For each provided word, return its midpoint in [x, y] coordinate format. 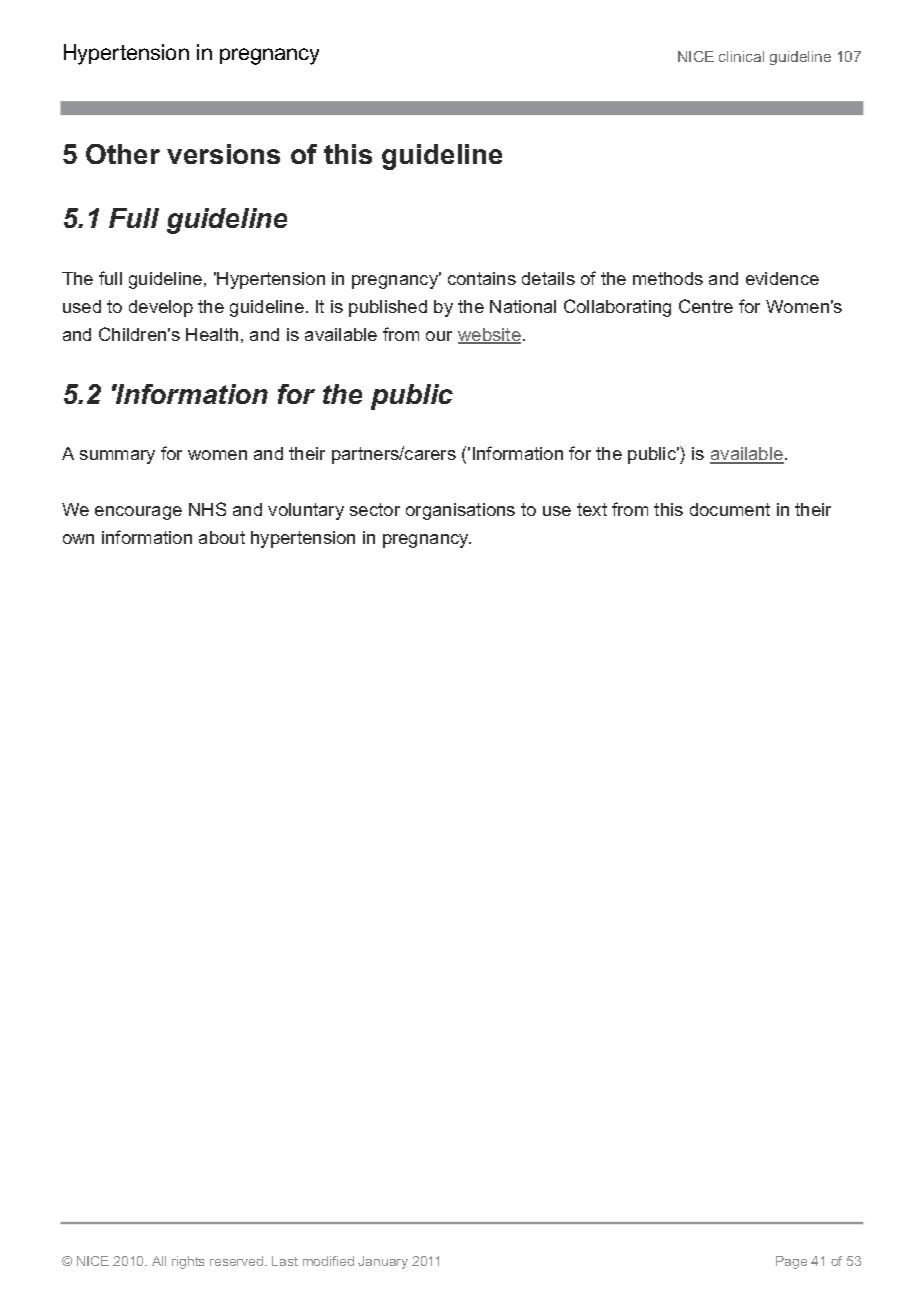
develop [161, 308]
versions [223, 154]
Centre [706, 306]
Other [123, 154]
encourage [138, 513]
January [383, 1262]
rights [188, 1262]
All [159, 1261]
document [730, 509]
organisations [460, 511]
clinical [741, 56]
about [222, 537]
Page [791, 1262]
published [388, 308]
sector [375, 509]
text [592, 509]
